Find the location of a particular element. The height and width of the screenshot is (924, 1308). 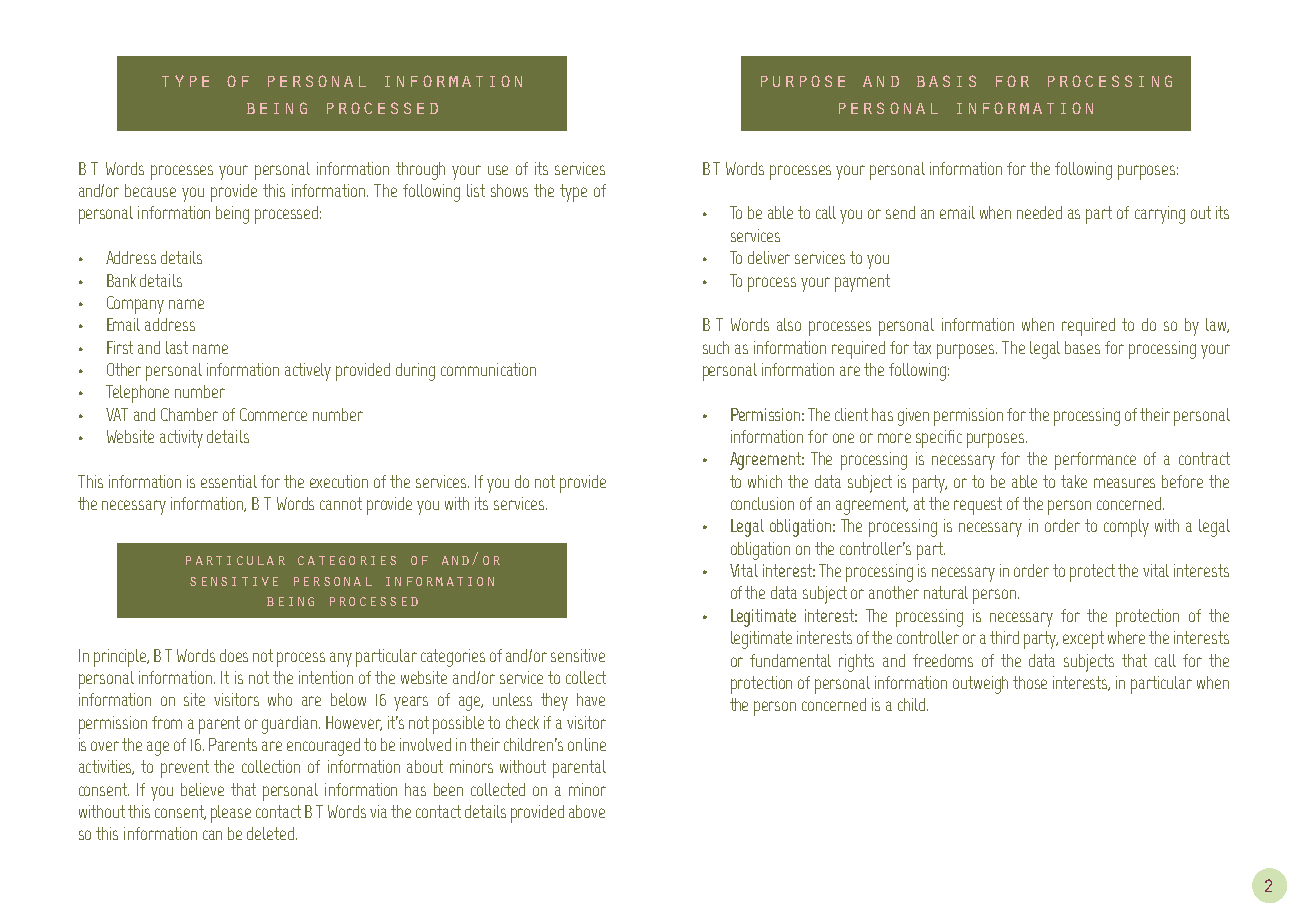

cannot is located at coordinates (341, 503).
